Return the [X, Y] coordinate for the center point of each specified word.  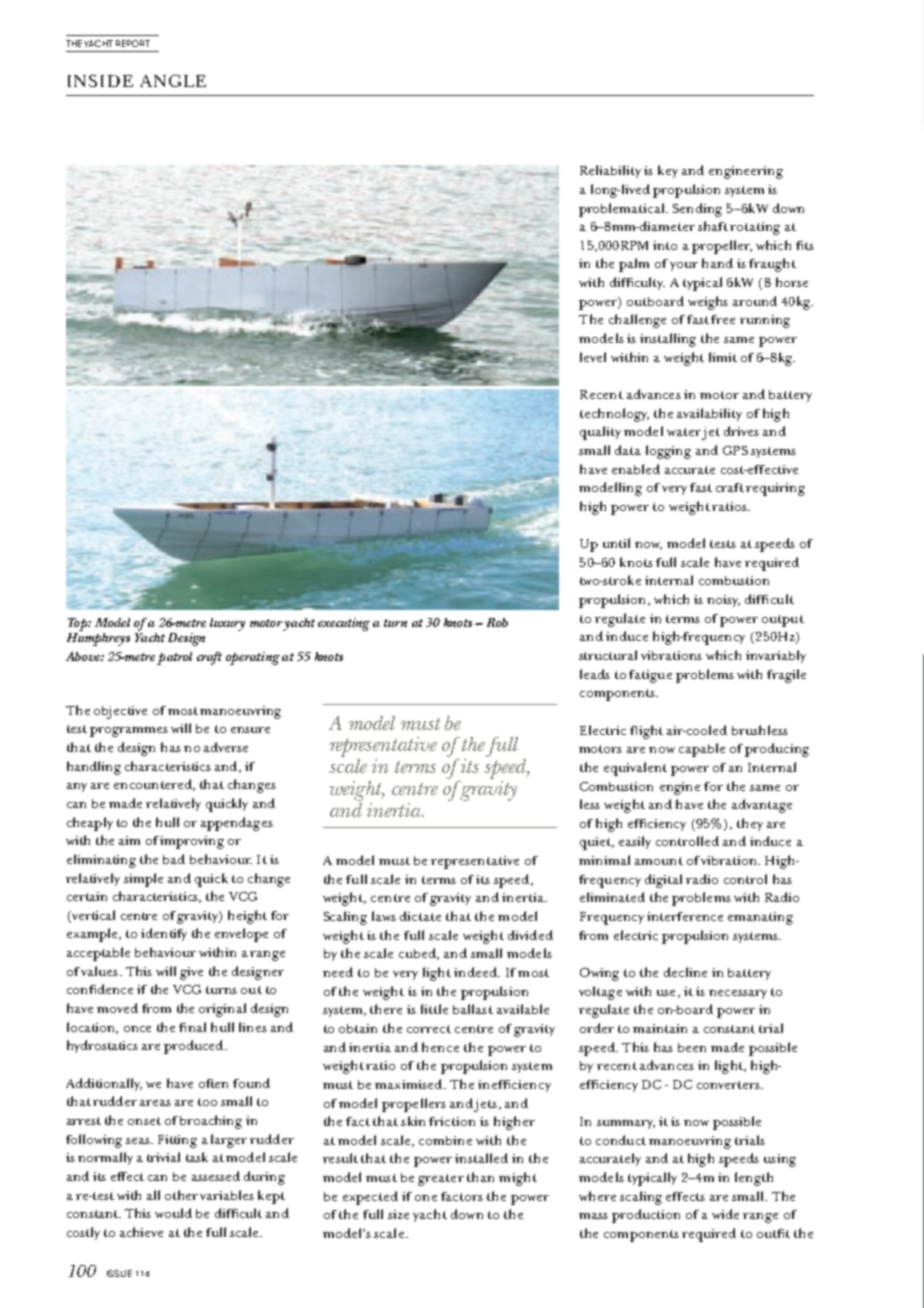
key [668, 171]
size [398, 1214]
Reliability [610, 171]
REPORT [133, 43]
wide [725, 1214]
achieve [141, 1232]
